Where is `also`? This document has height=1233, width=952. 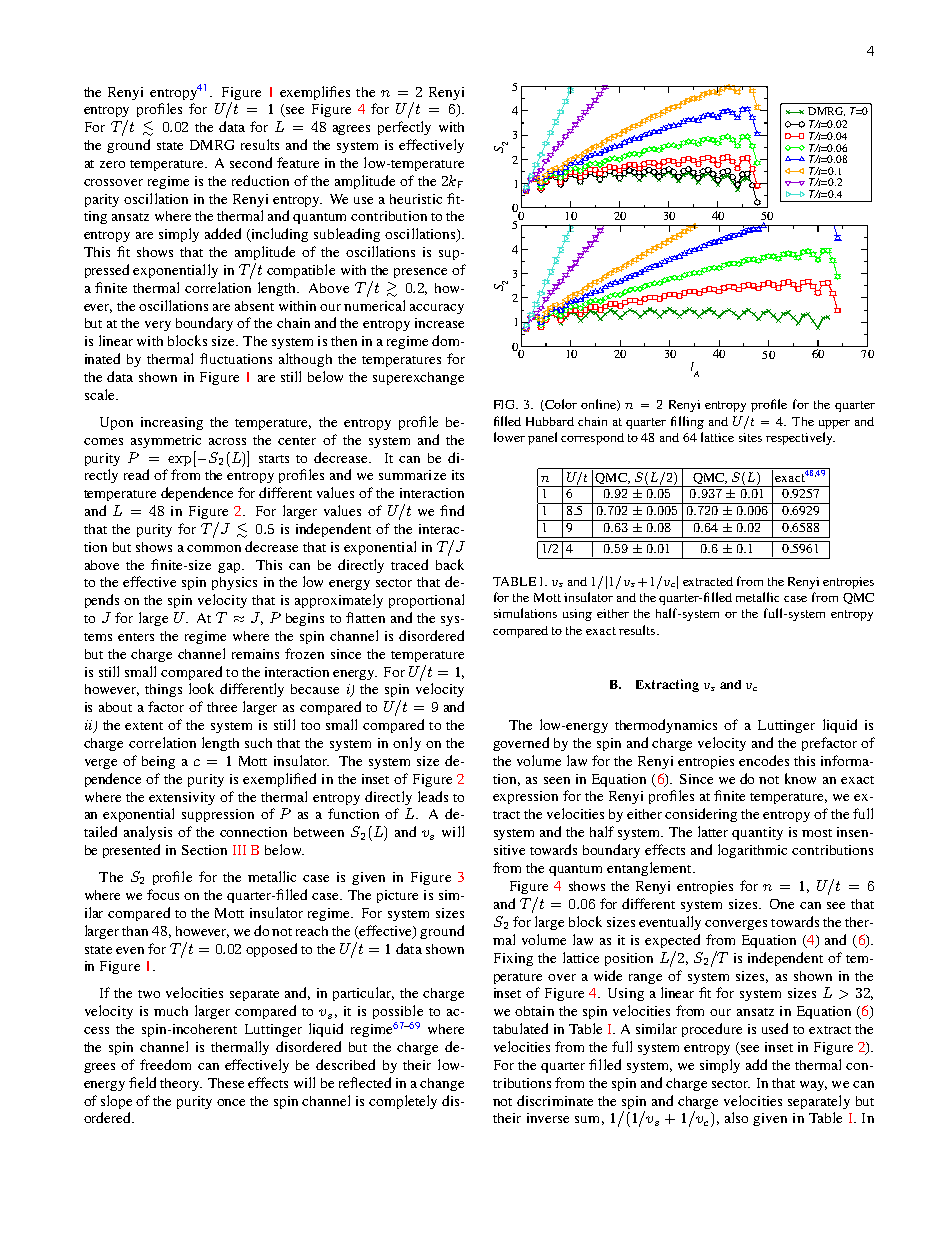
also is located at coordinates (736, 1117).
